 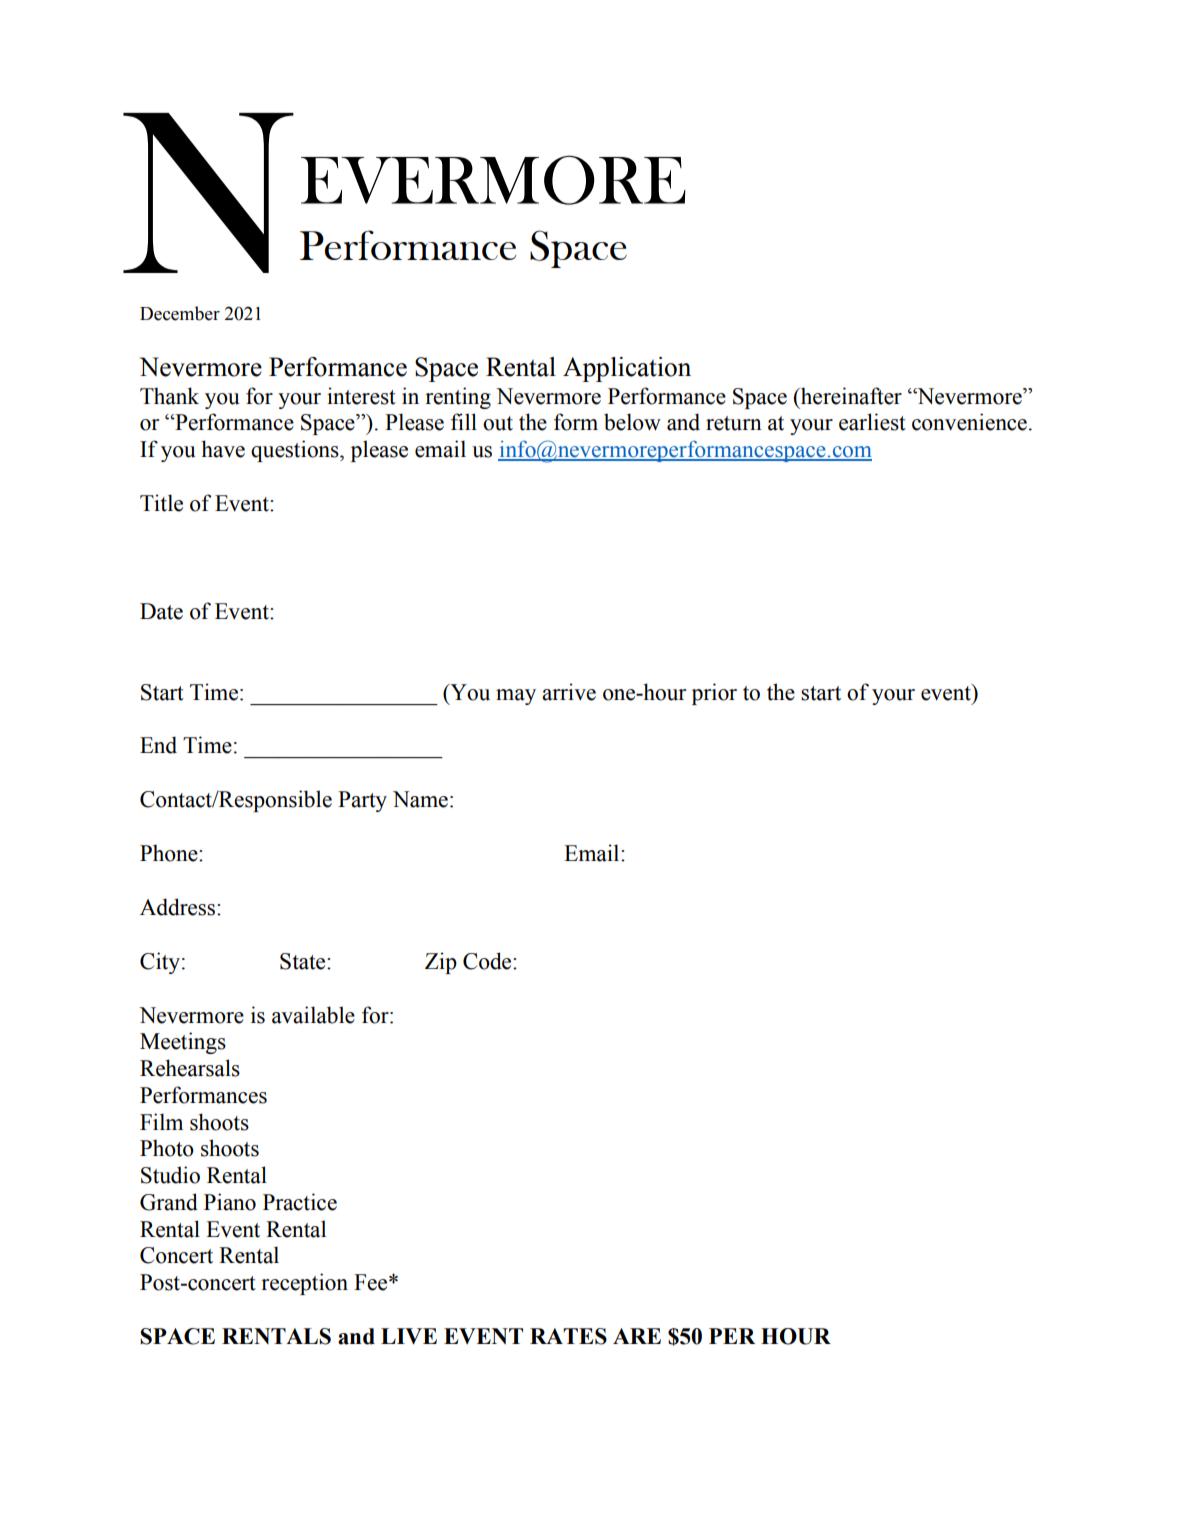 I want to click on Phone, so click(x=170, y=853).
